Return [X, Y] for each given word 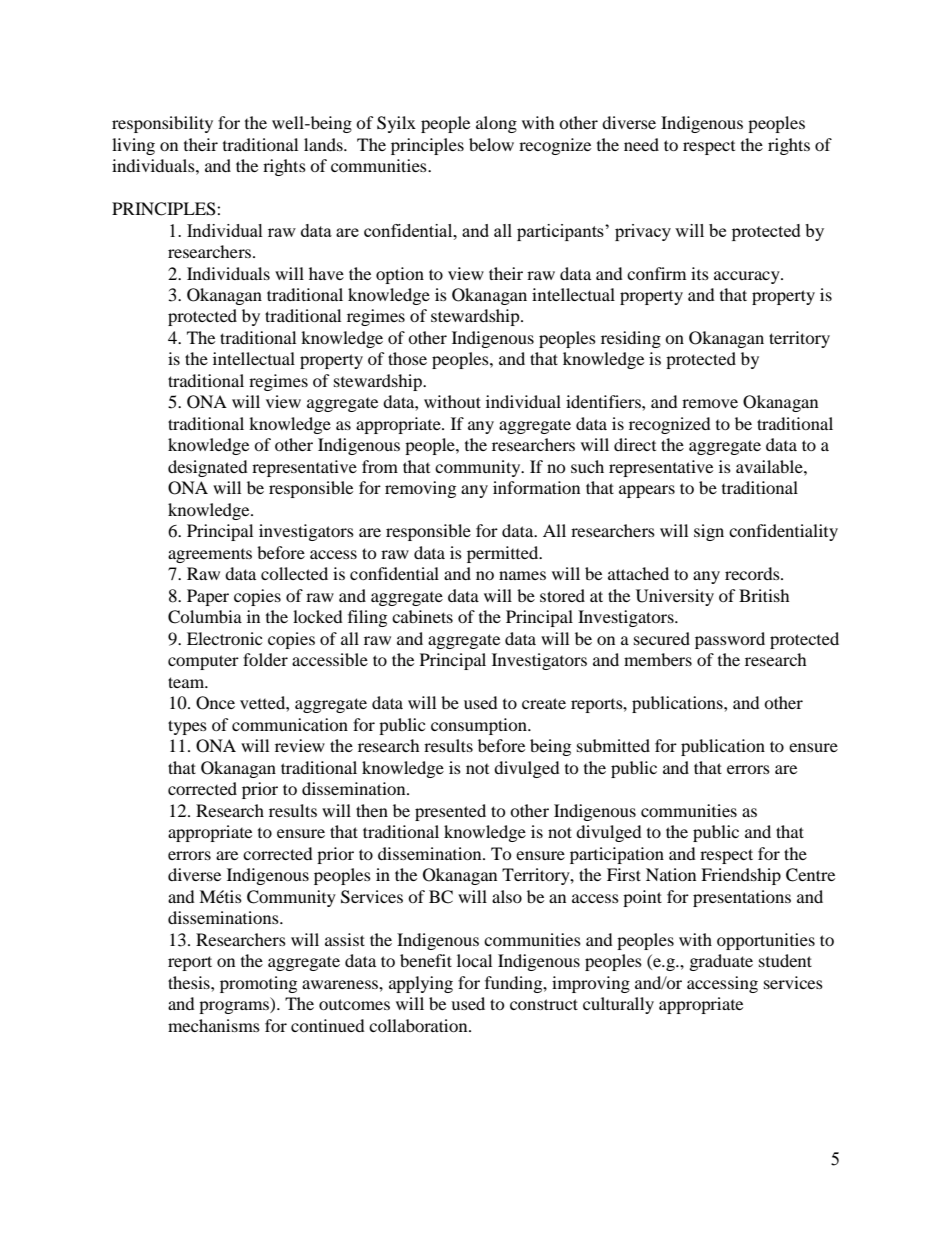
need [641, 144]
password [730, 640]
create [544, 703]
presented [450, 812]
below [491, 144]
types [187, 727]
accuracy [748, 277]
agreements [210, 556]
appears [647, 491]
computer [203, 662]
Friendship [741, 876]
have [326, 273]
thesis [190, 982]
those [407, 358]
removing [420, 489]
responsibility [162, 124]
